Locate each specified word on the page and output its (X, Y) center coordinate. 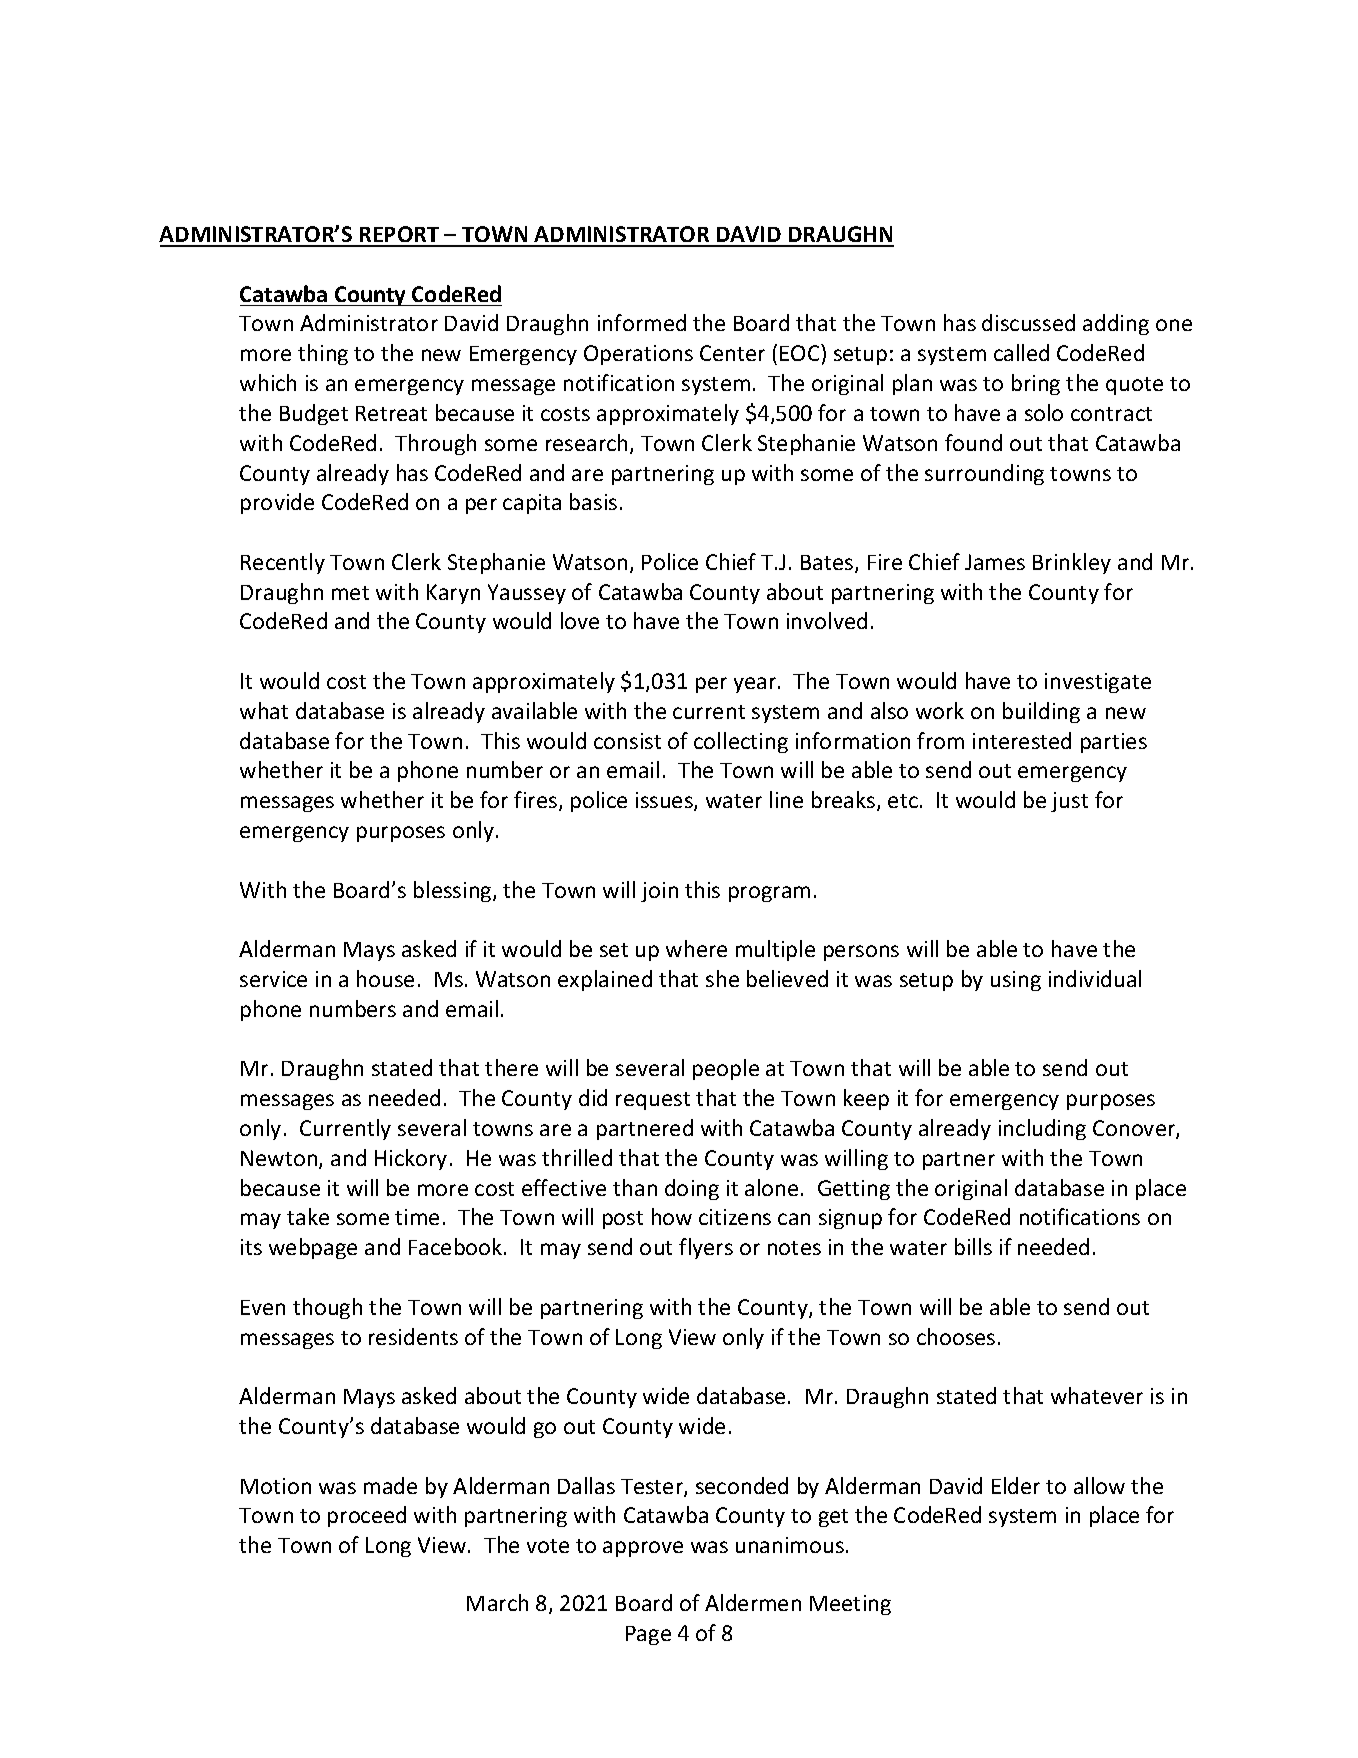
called (1021, 352)
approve (643, 1549)
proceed (367, 1516)
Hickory (411, 1159)
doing (692, 1189)
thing (323, 354)
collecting (741, 742)
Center (732, 353)
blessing (454, 891)
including (1042, 1129)
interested (1022, 740)
